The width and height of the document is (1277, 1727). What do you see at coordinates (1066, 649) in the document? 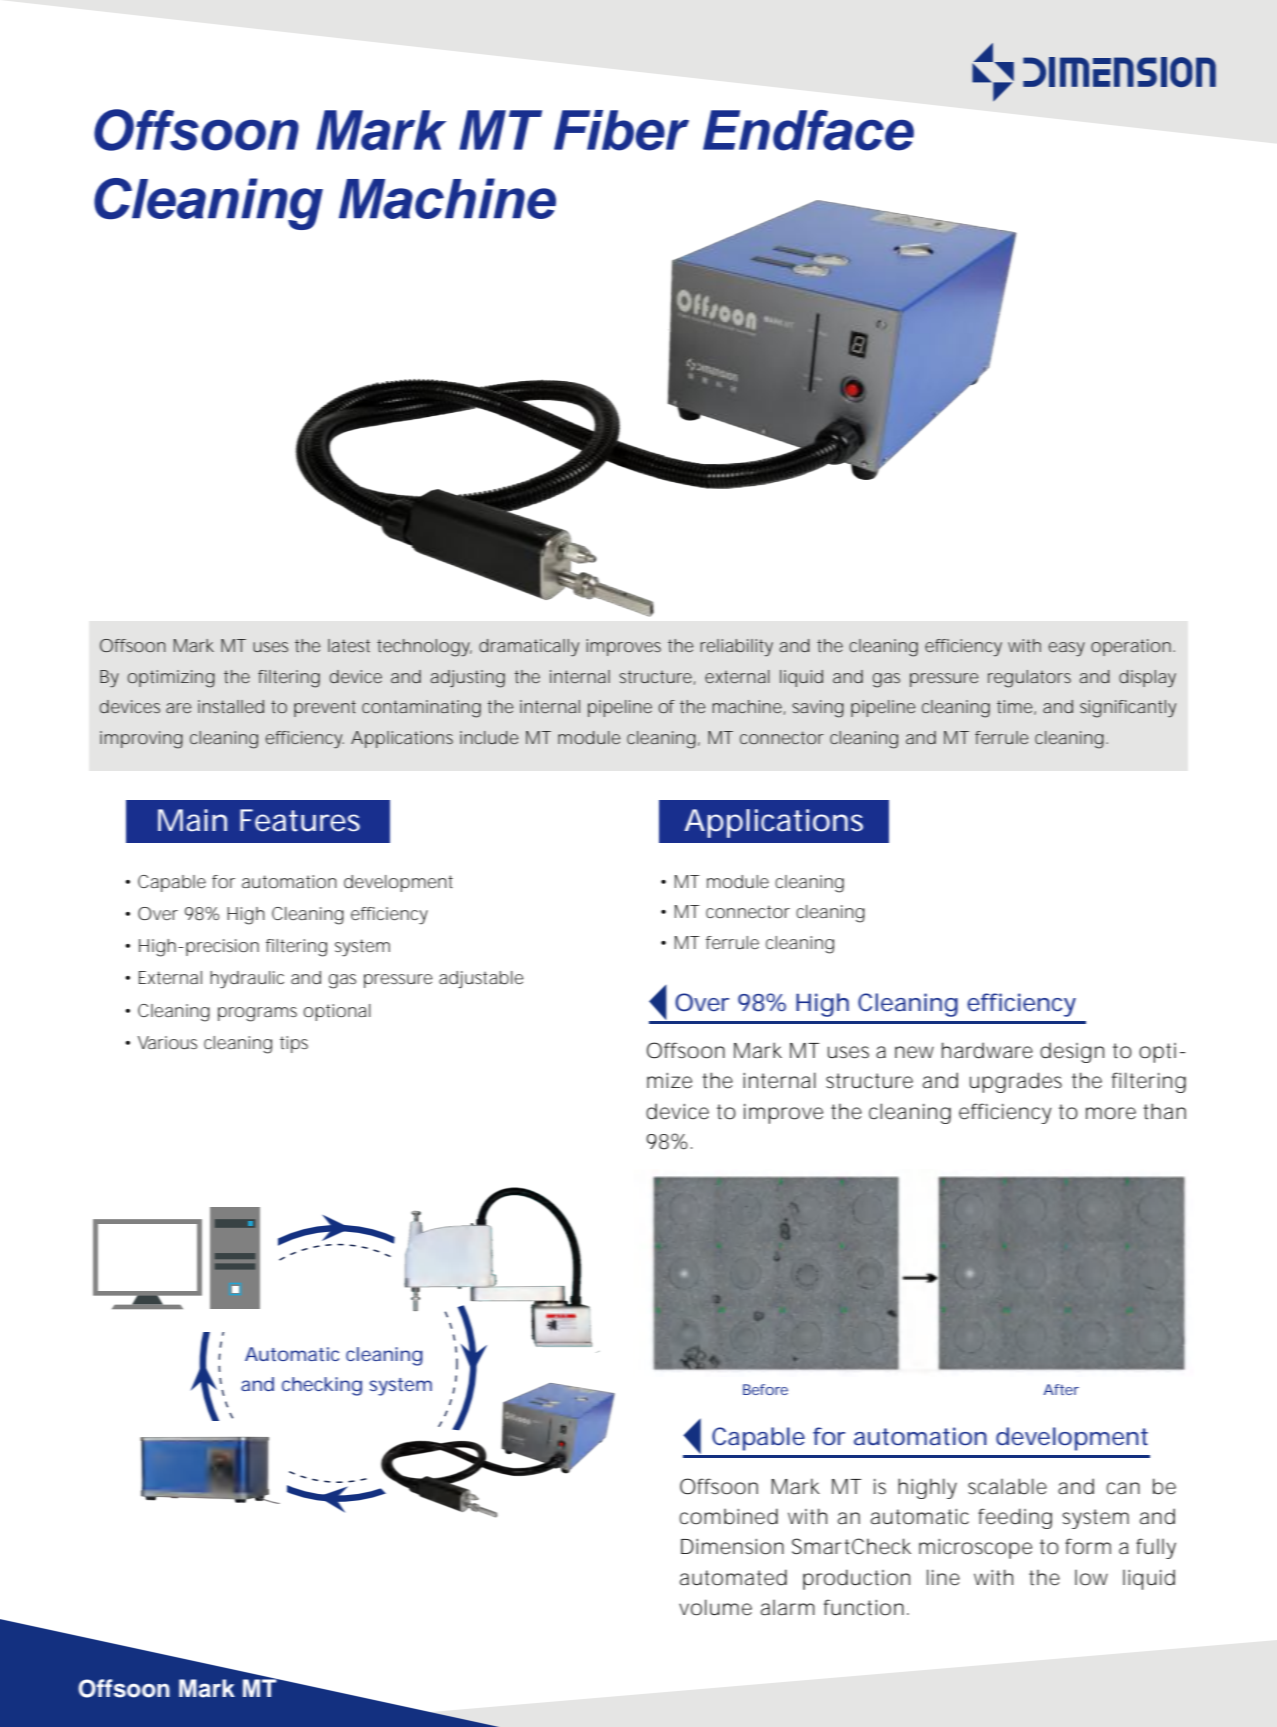
I see `easy` at bounding box center [1066, 649].
